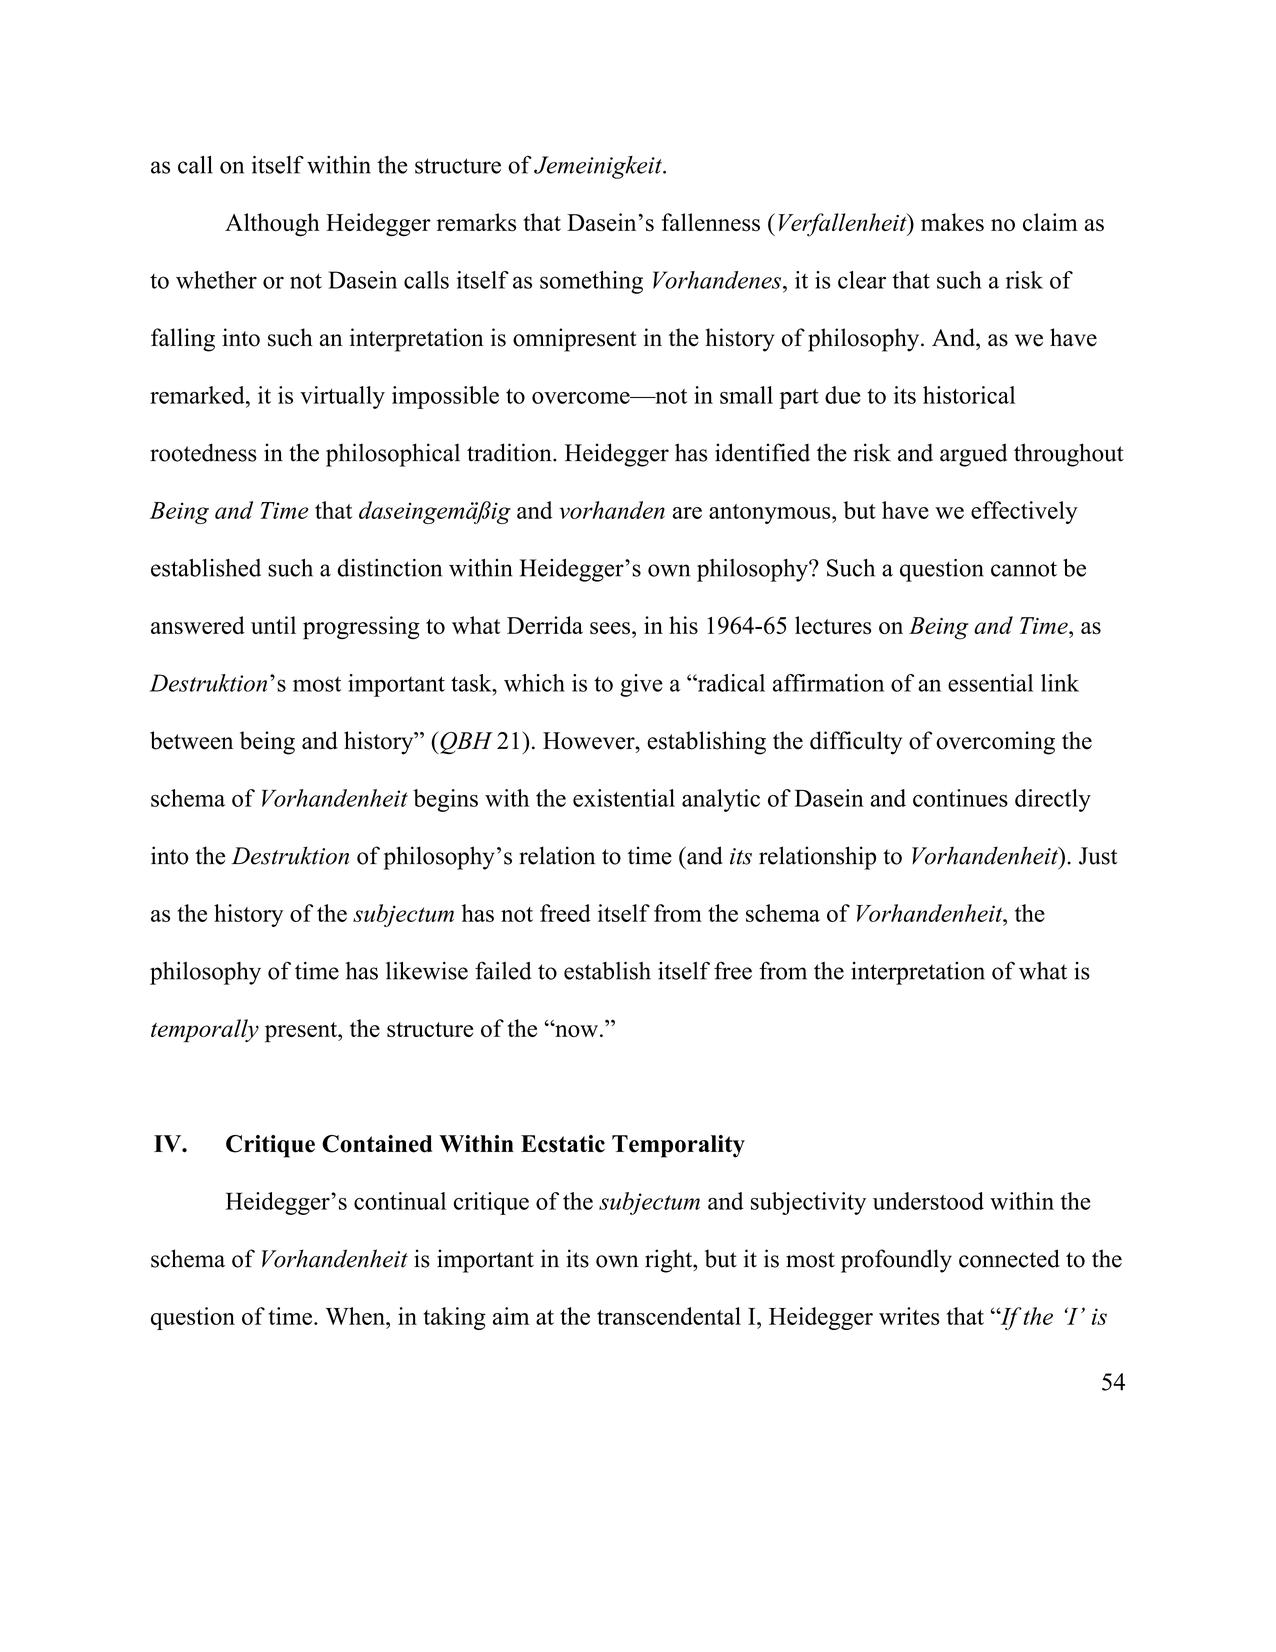  I want to click on Although, so click(272, 225).
